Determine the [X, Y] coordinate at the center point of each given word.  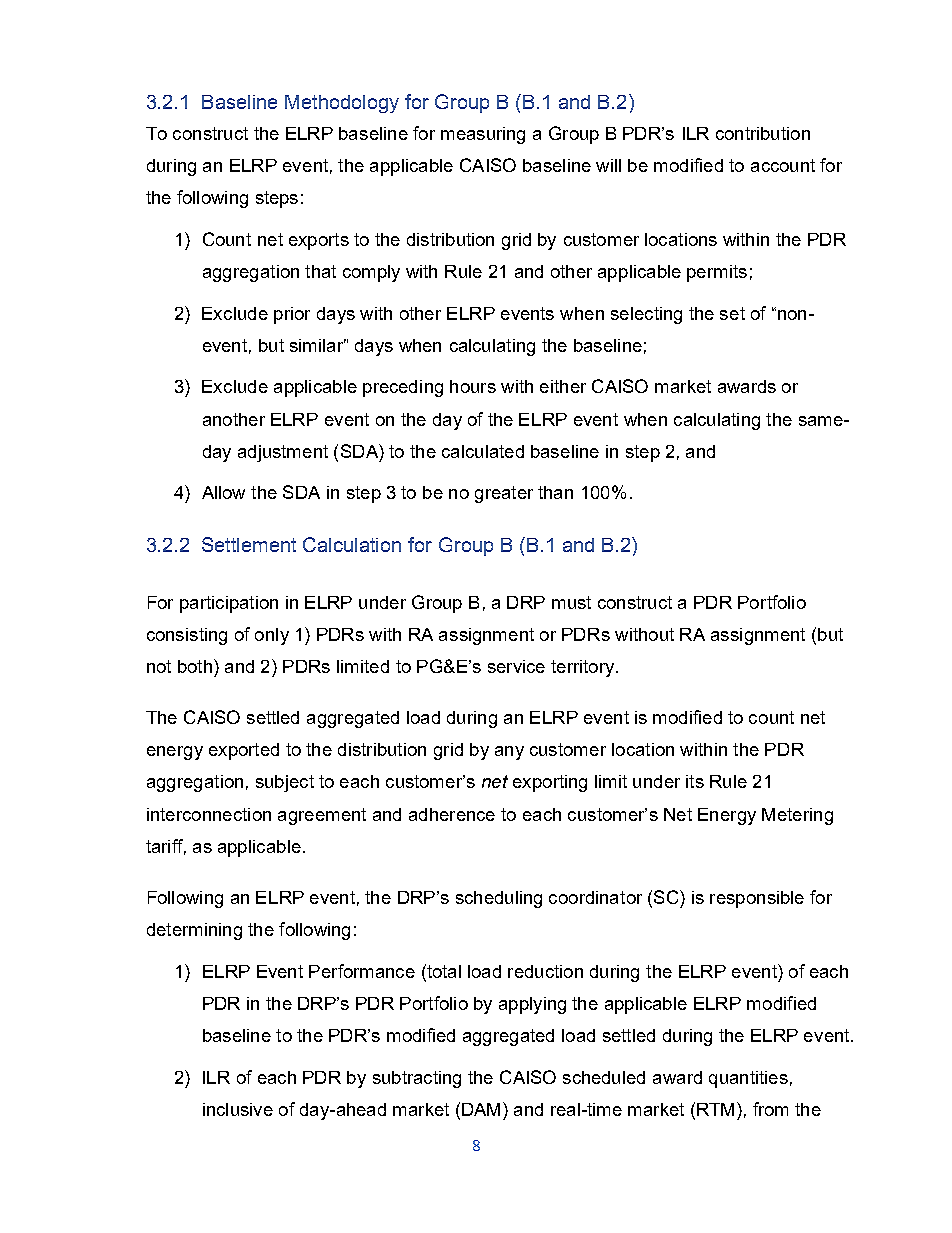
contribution [763, 133]
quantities [748, 1079]
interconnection [209, 814]
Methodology [342, 104]
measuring [483, 135]
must [571, 602]
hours [473, 386]
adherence [452, 814]
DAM [481, 1109]
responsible [757, 899]
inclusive [238, 1109]
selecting [646, 315]
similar [318, 345]
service [516, 666]
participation [229, 604]
